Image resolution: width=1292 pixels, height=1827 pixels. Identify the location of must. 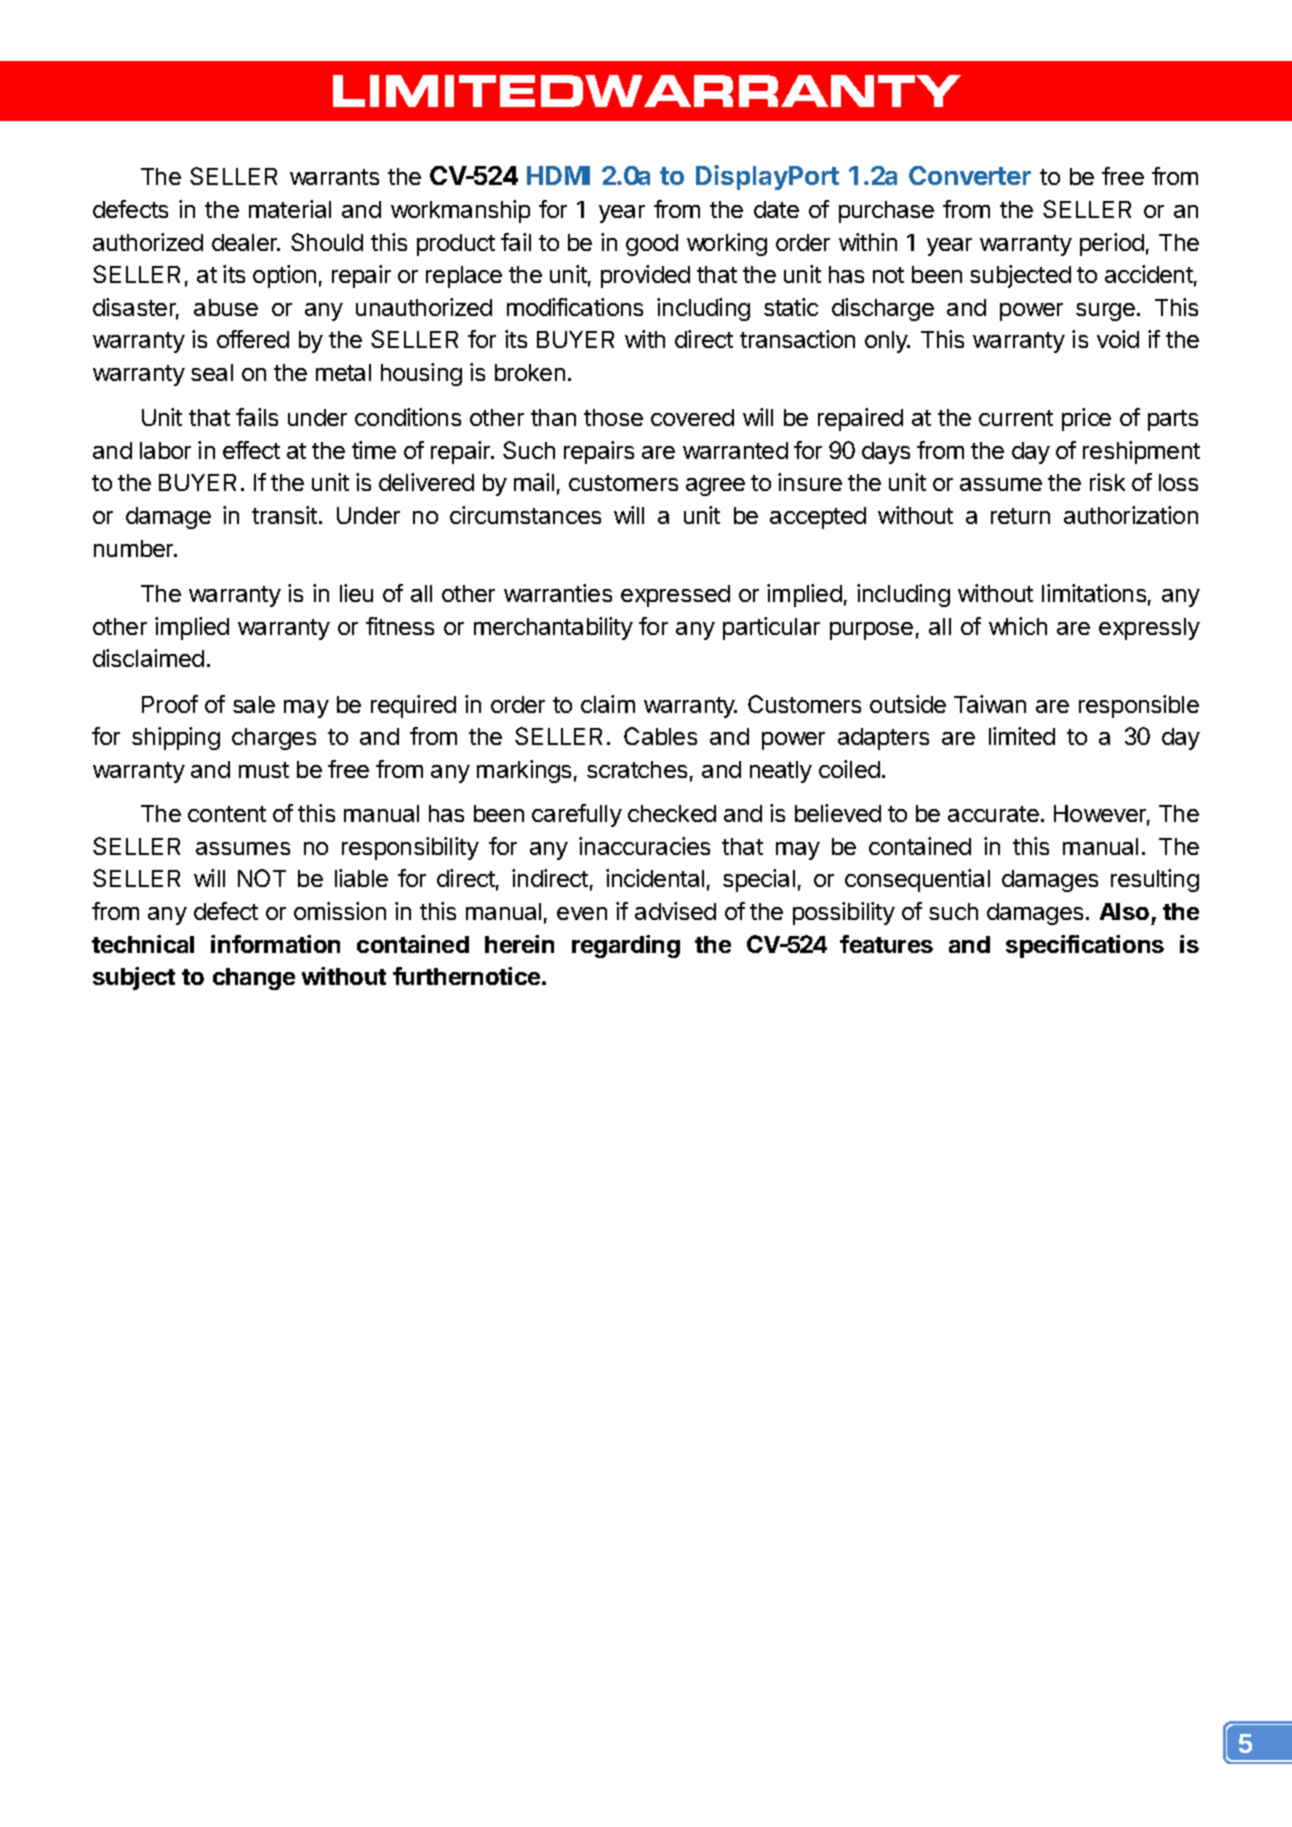
(264, 770).
